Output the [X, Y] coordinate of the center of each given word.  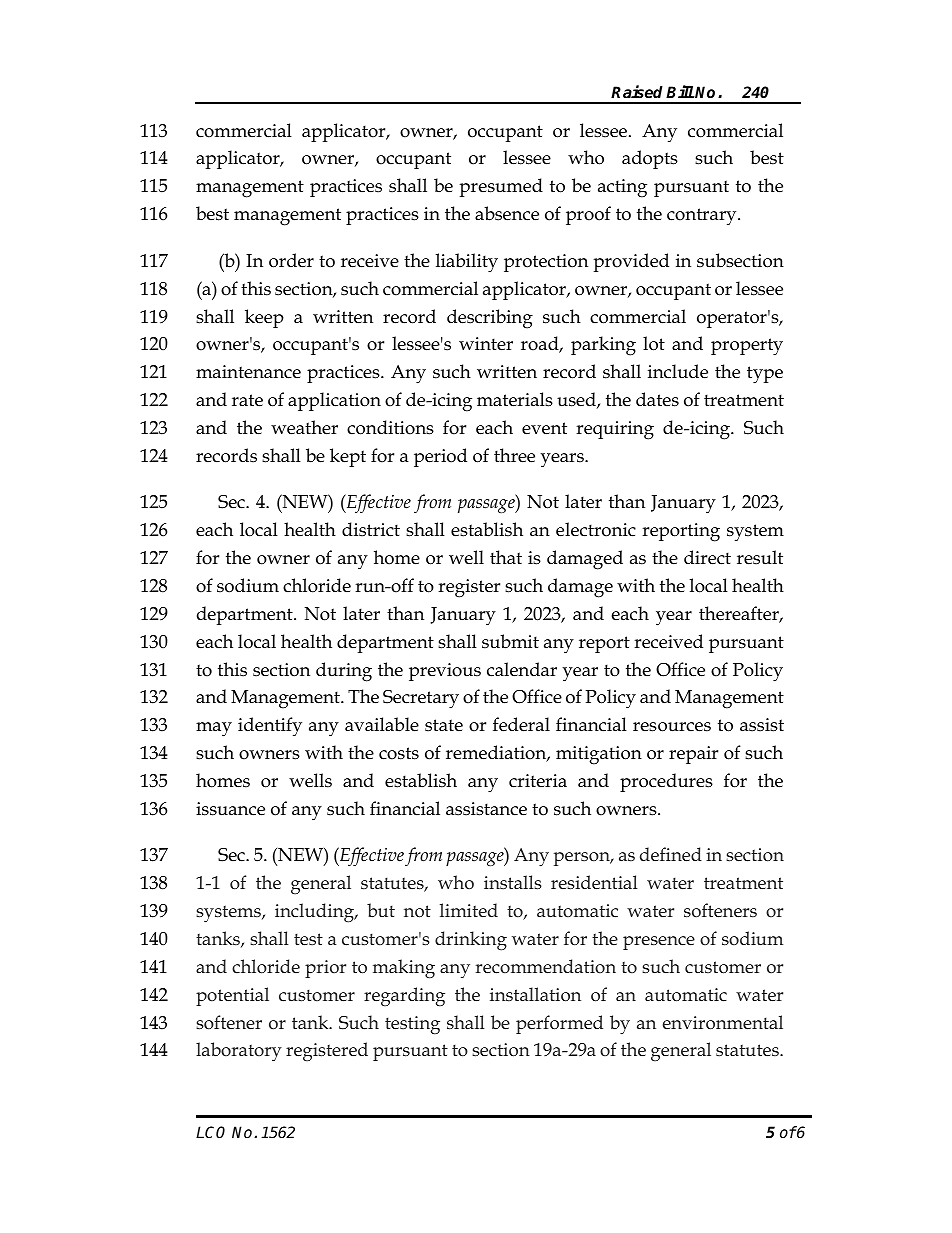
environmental [723, 1022]
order [291, 260]
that [506, 557]
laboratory [239, 1051]
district [371, 529]
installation [535, 994]
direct [707, 557]
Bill [680, 91]
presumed [501, 187]
